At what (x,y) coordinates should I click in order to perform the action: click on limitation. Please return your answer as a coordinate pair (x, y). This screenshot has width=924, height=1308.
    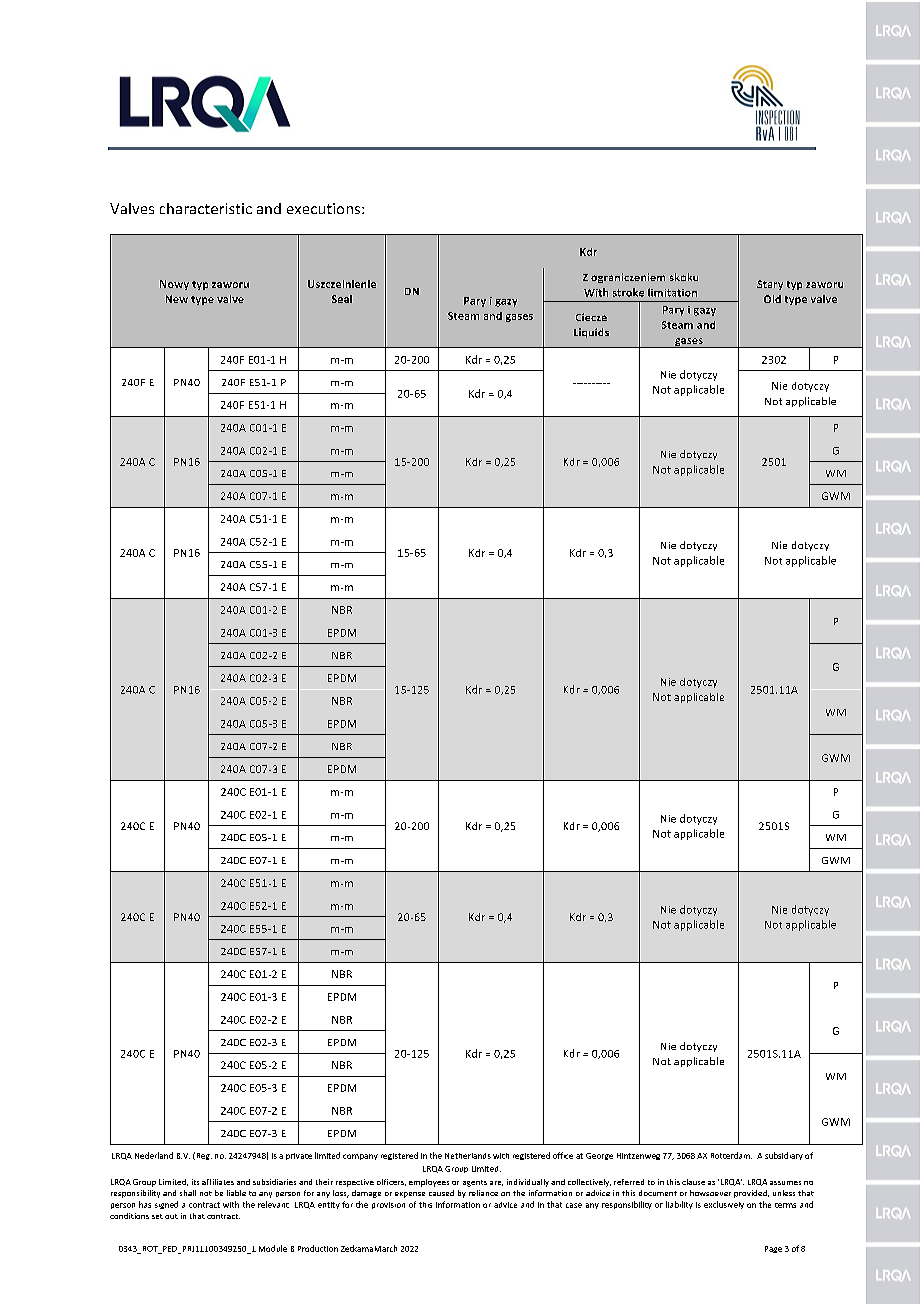
    Looking at the image, I should click on (672, 292).
